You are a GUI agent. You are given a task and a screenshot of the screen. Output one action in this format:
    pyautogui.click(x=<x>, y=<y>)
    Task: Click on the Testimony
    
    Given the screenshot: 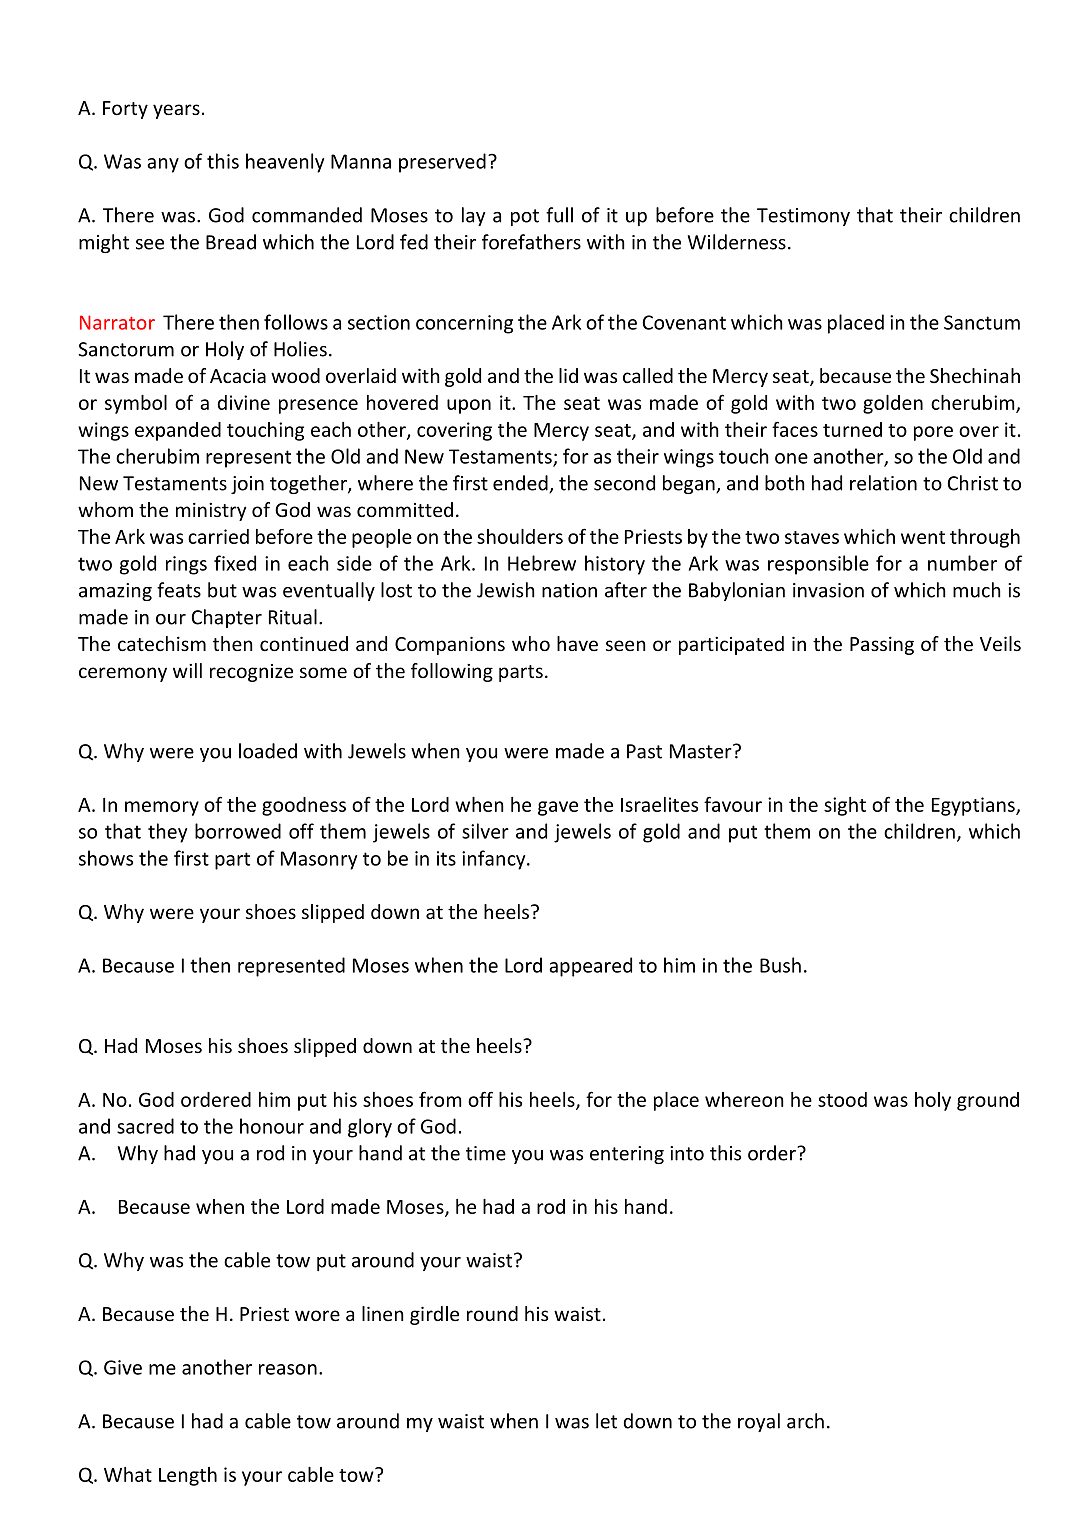 What is the action you would take?
    pyautogui.click(x=803, y=217)
